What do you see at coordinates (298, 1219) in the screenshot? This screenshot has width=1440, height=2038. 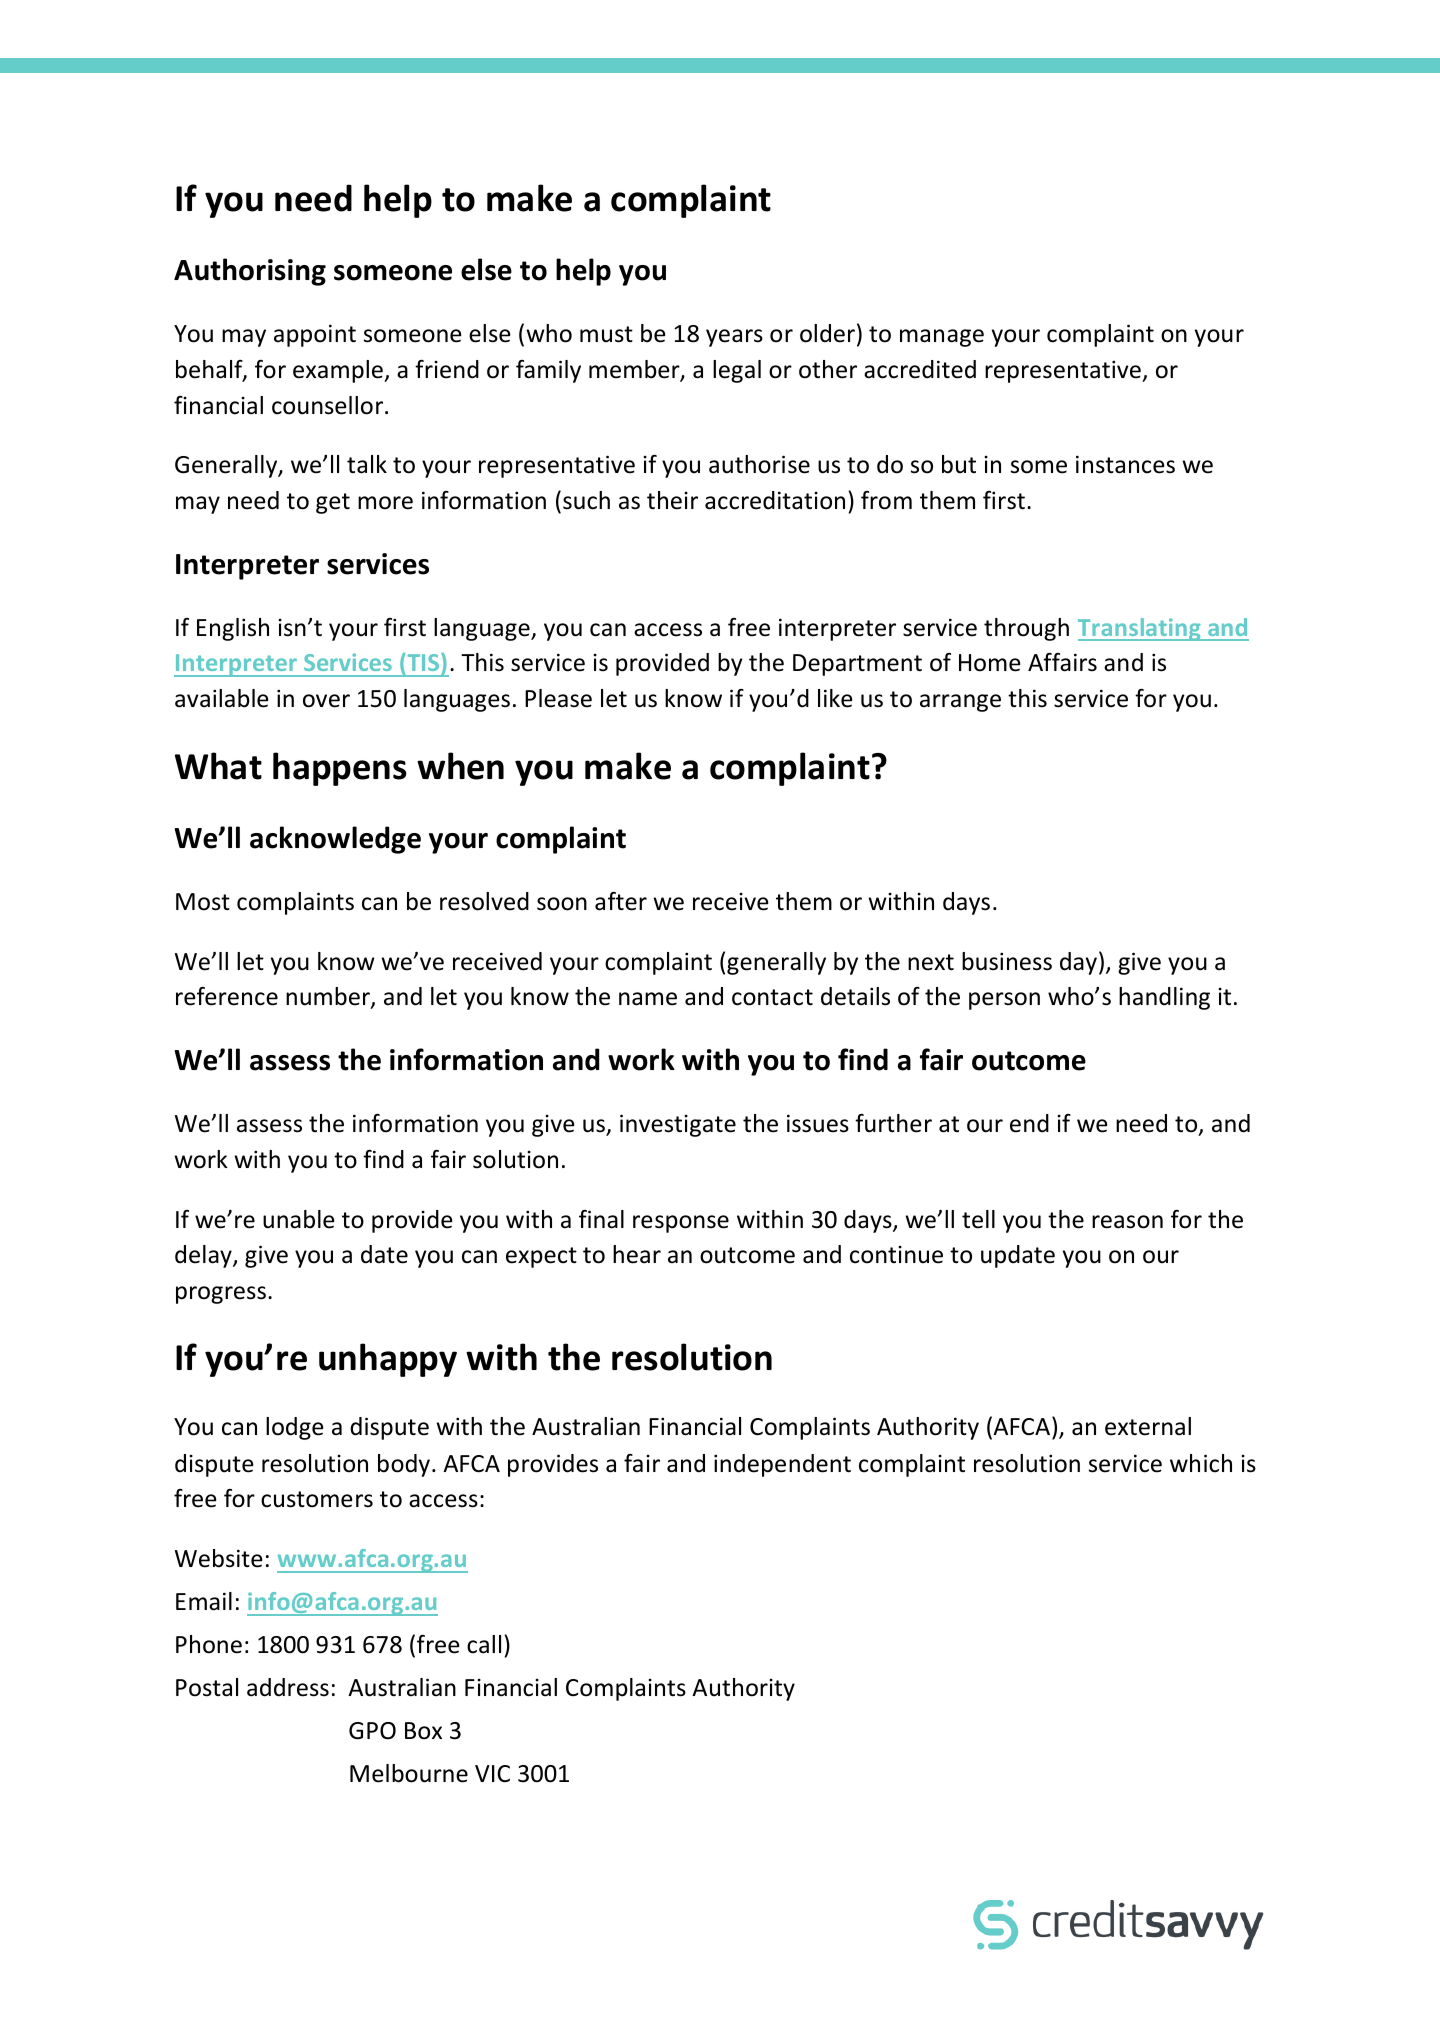 I see `unable` at bounding box center [298, 1219].
